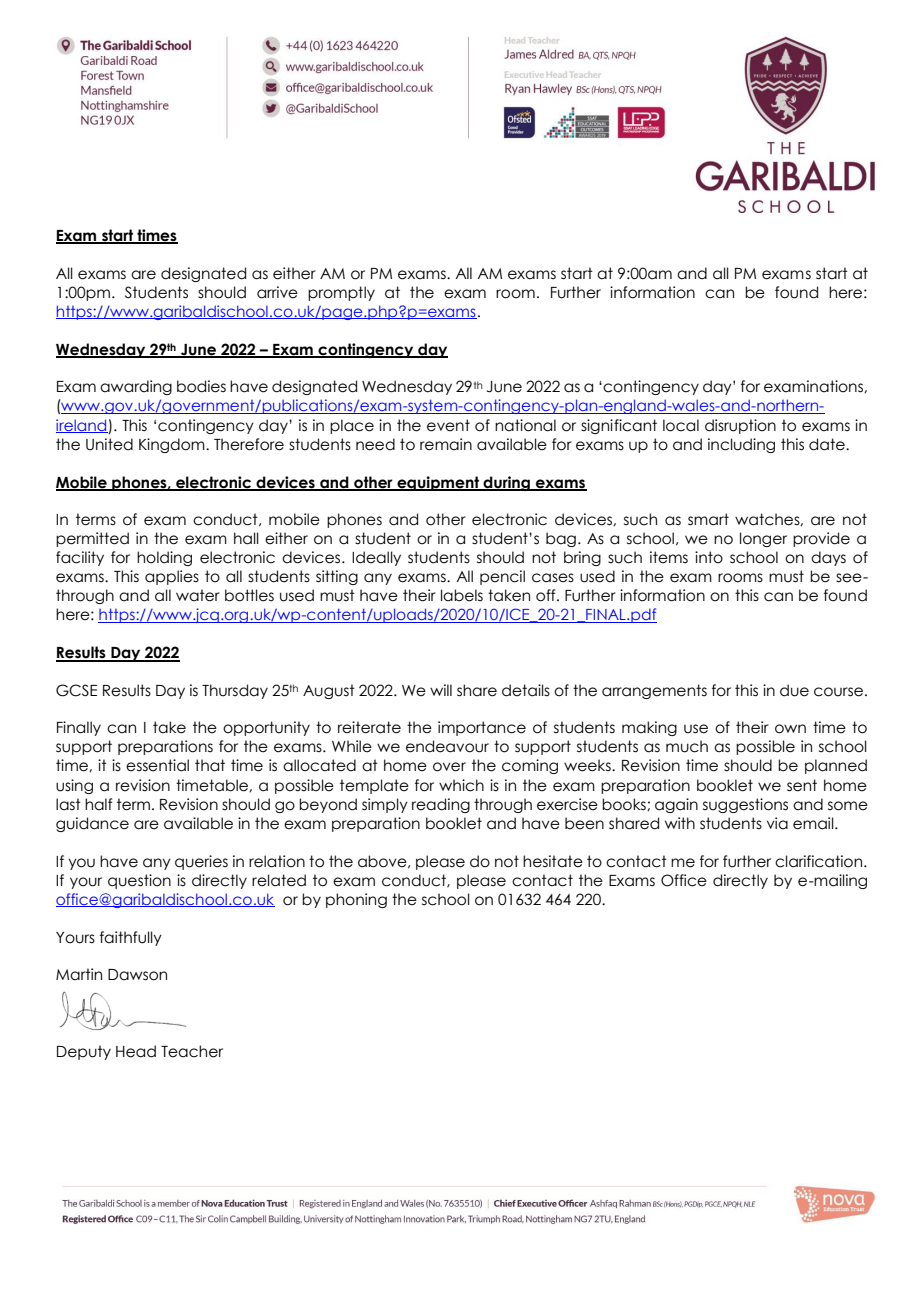 This image has height=1308, width=924. I want to click on pencil, so click(502, 577).
